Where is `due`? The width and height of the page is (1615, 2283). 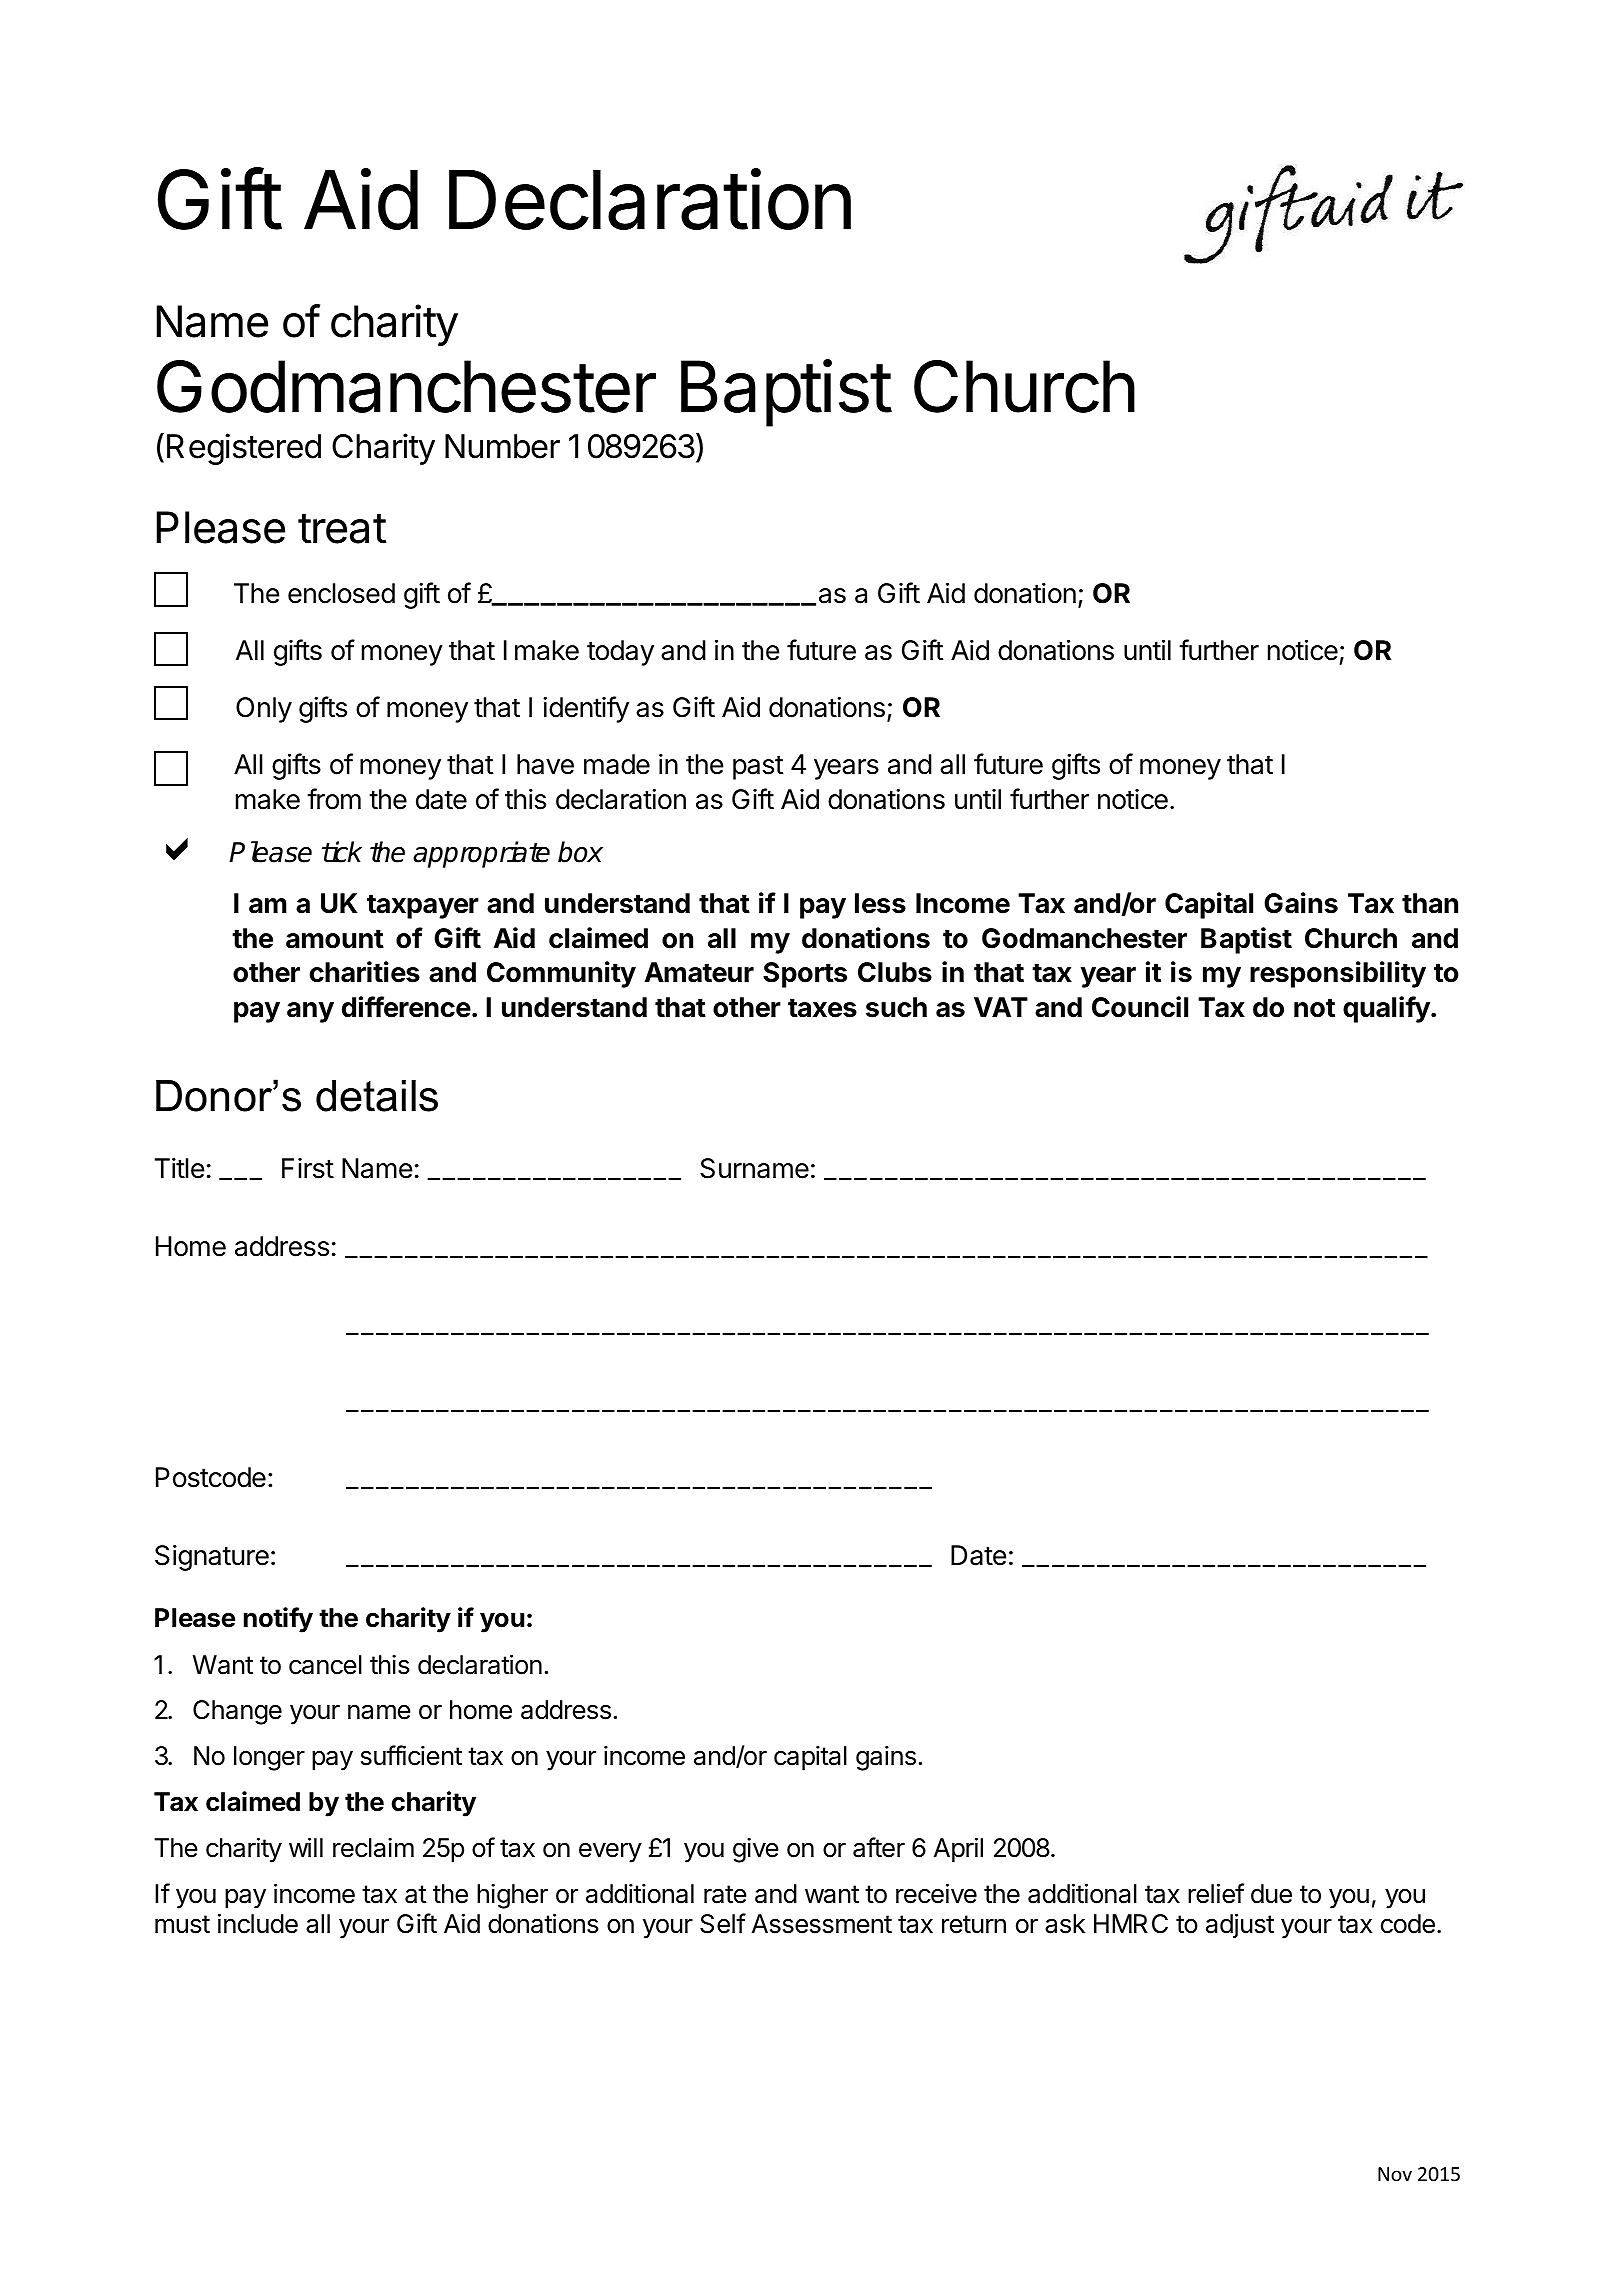
due is located at coordinates (1271, 1894).
